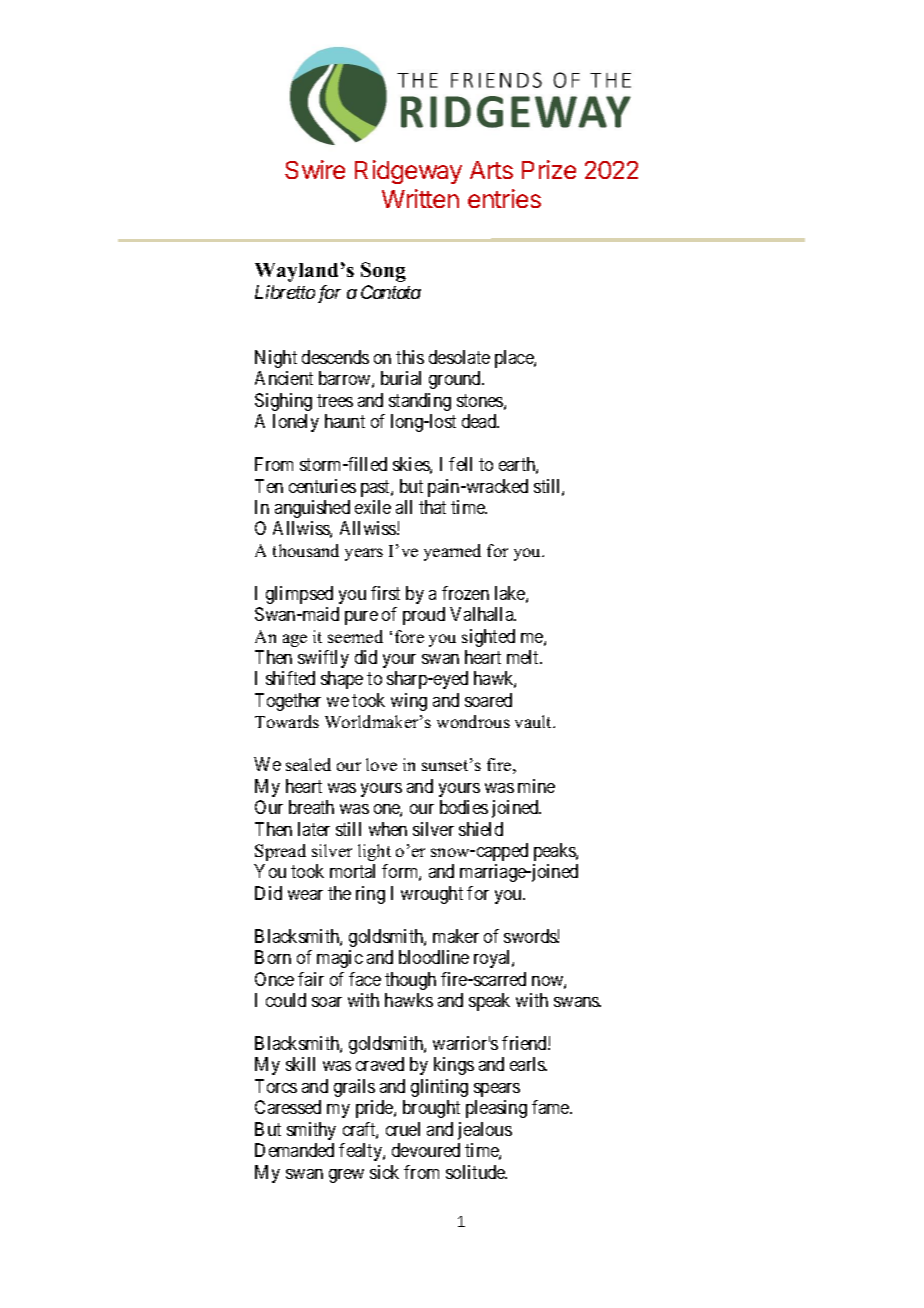  Describe the element at coordinates (504, 198) in the document. I see `entries` at that location.
